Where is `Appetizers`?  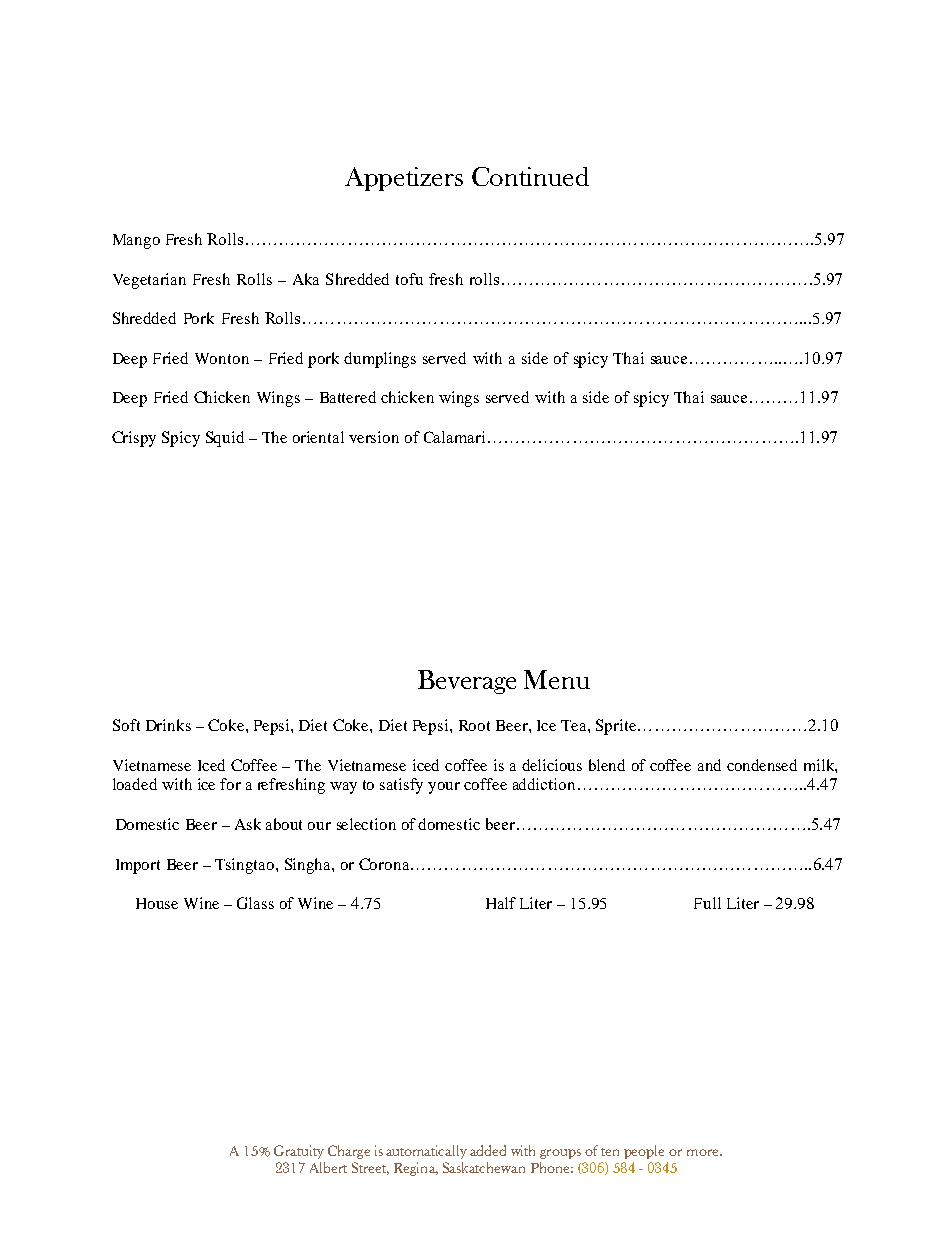 Appetizers is located at coordinates (404, 179).
